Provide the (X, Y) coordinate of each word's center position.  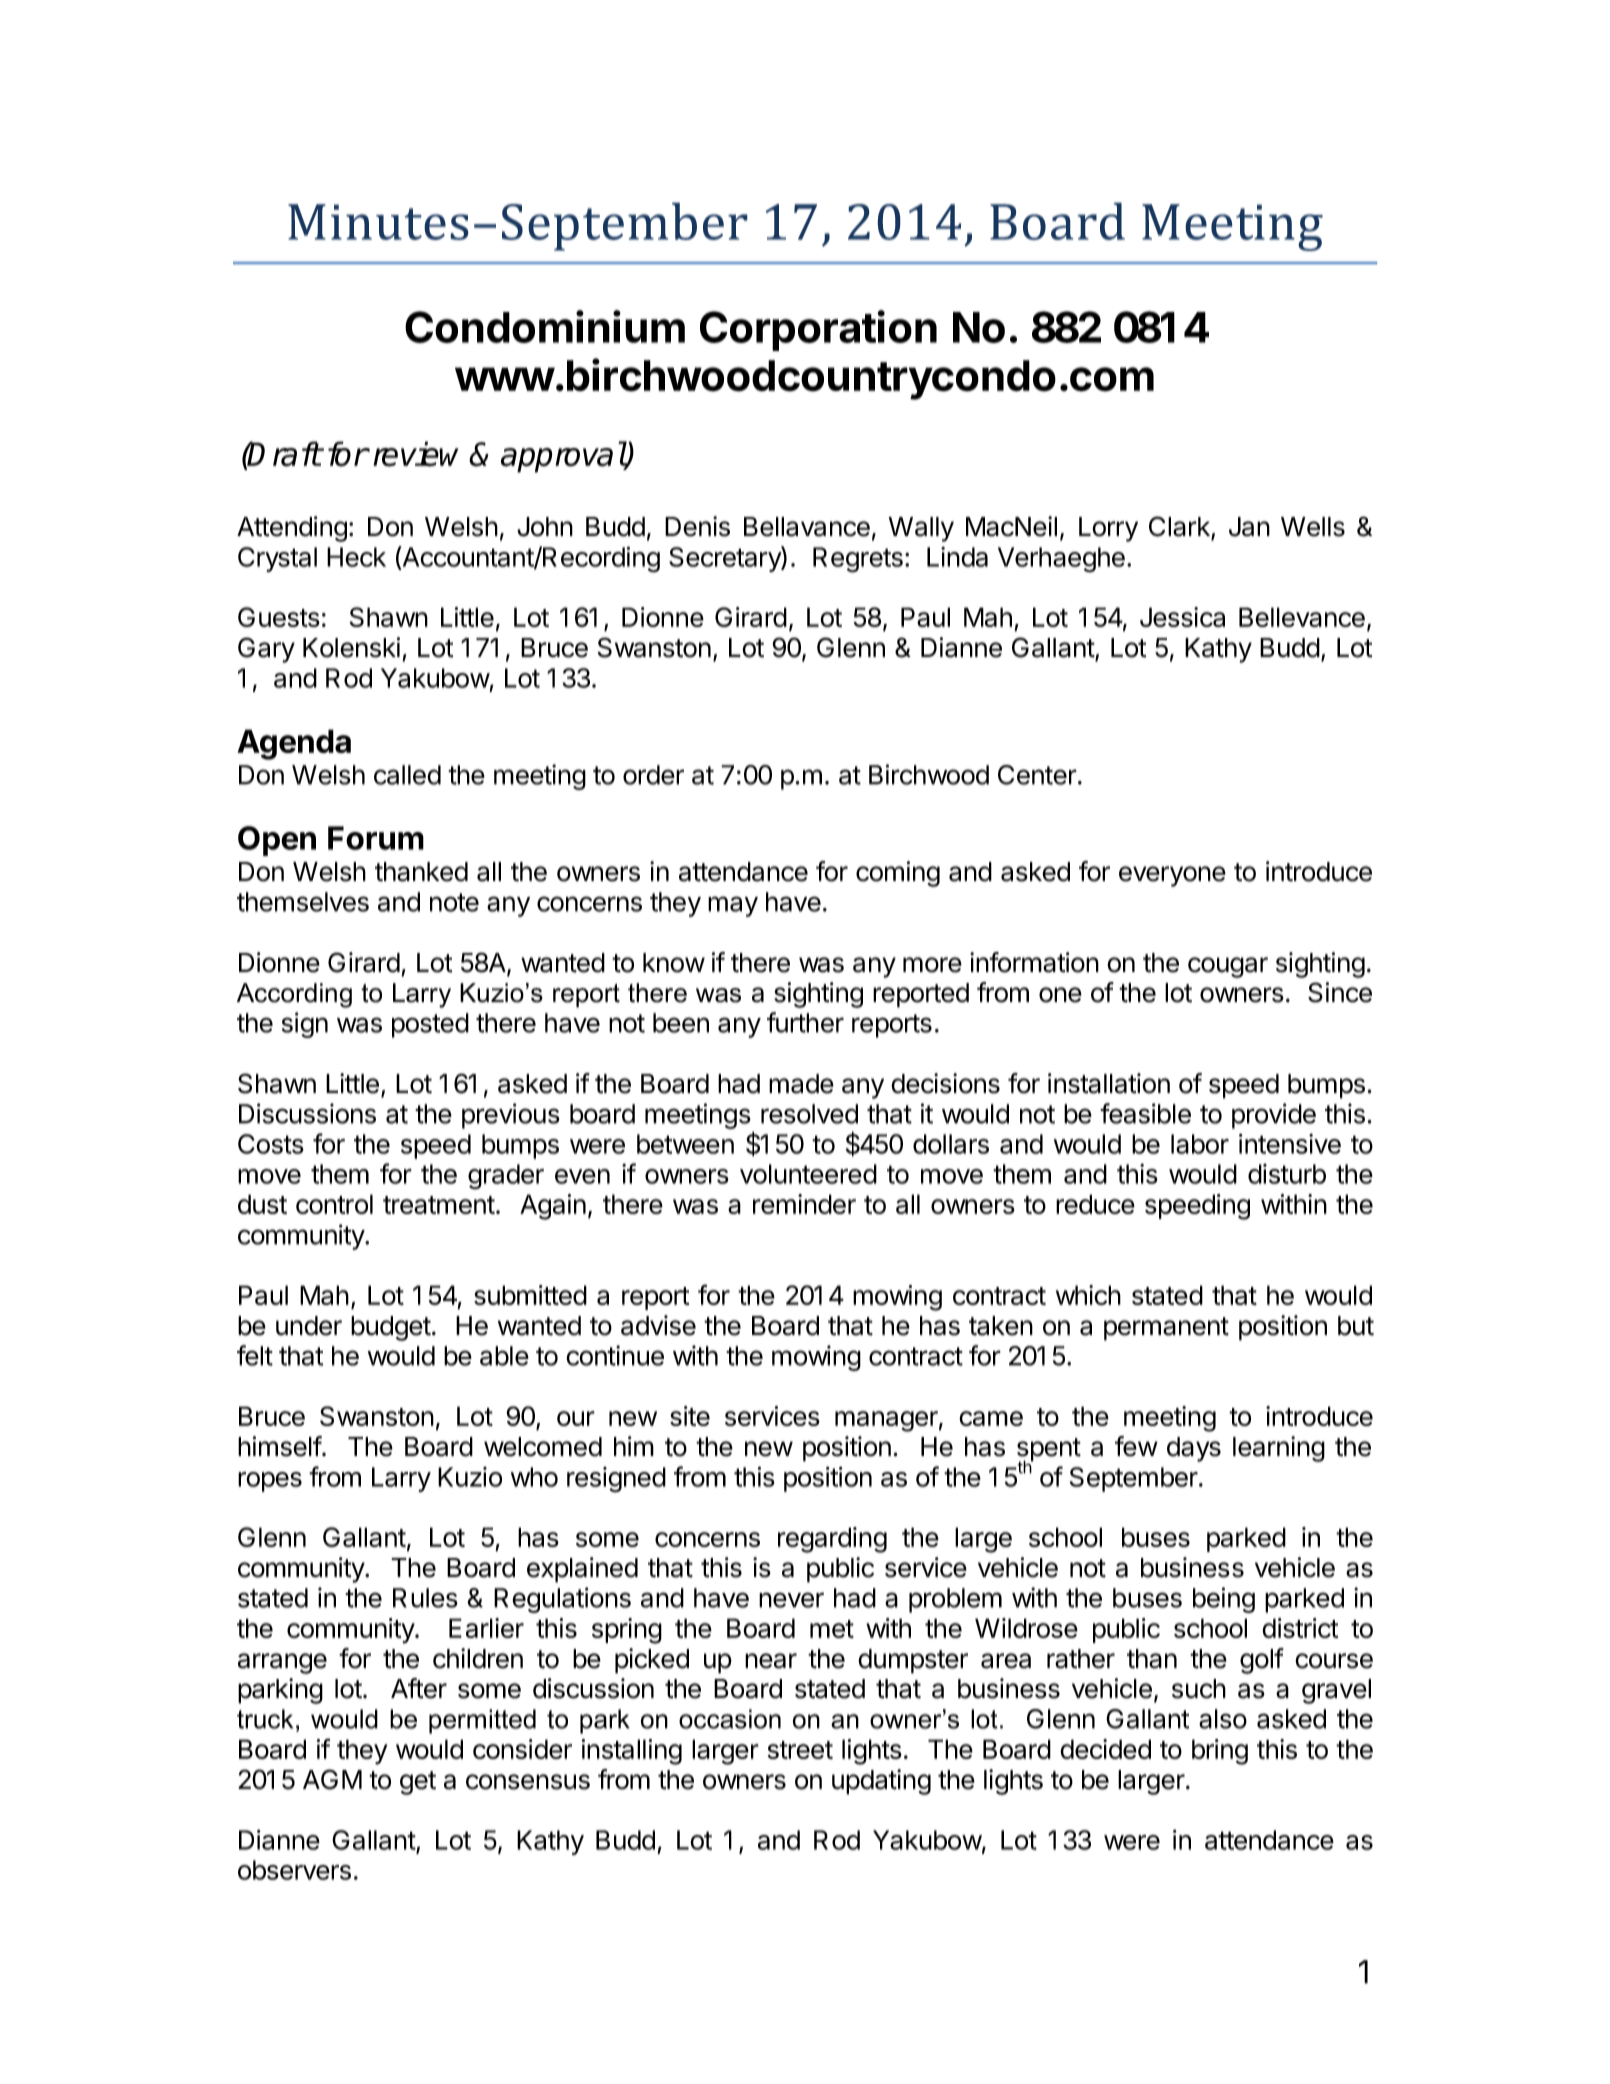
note (454, 902)
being (1224, 1600)
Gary (266, 650)
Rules (425, 1598)
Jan (1249, 527)
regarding (832, 1540)
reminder (804, 1204)
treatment (439, 1205)
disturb (1287, 1174)
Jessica (1182, 617)
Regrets (858, 560)
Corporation (818, 330)
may (733, 906)
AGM (332, 1779)
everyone (1172, 876)
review (415, 454)
